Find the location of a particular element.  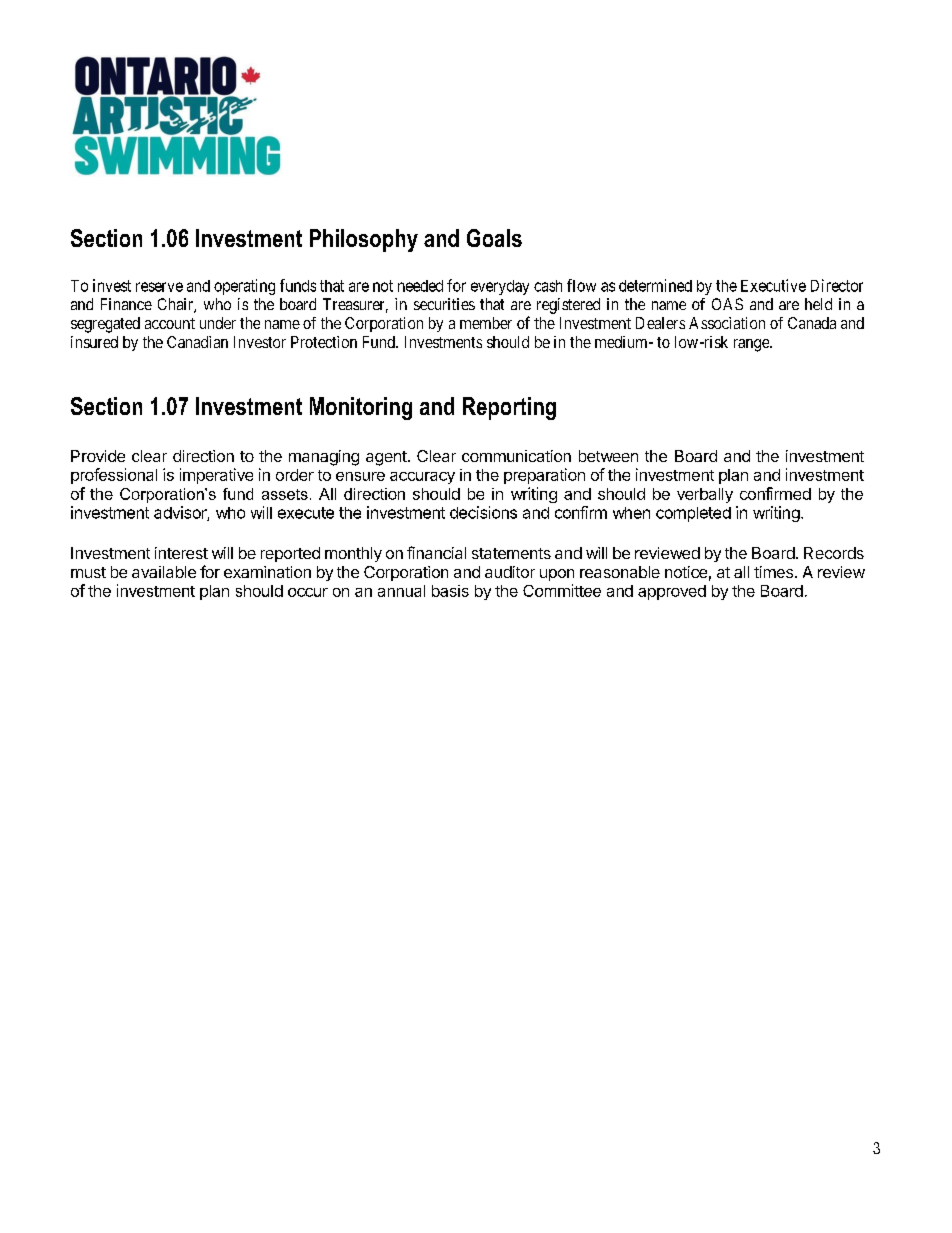

Executive is located at coordinates (773, 285).
